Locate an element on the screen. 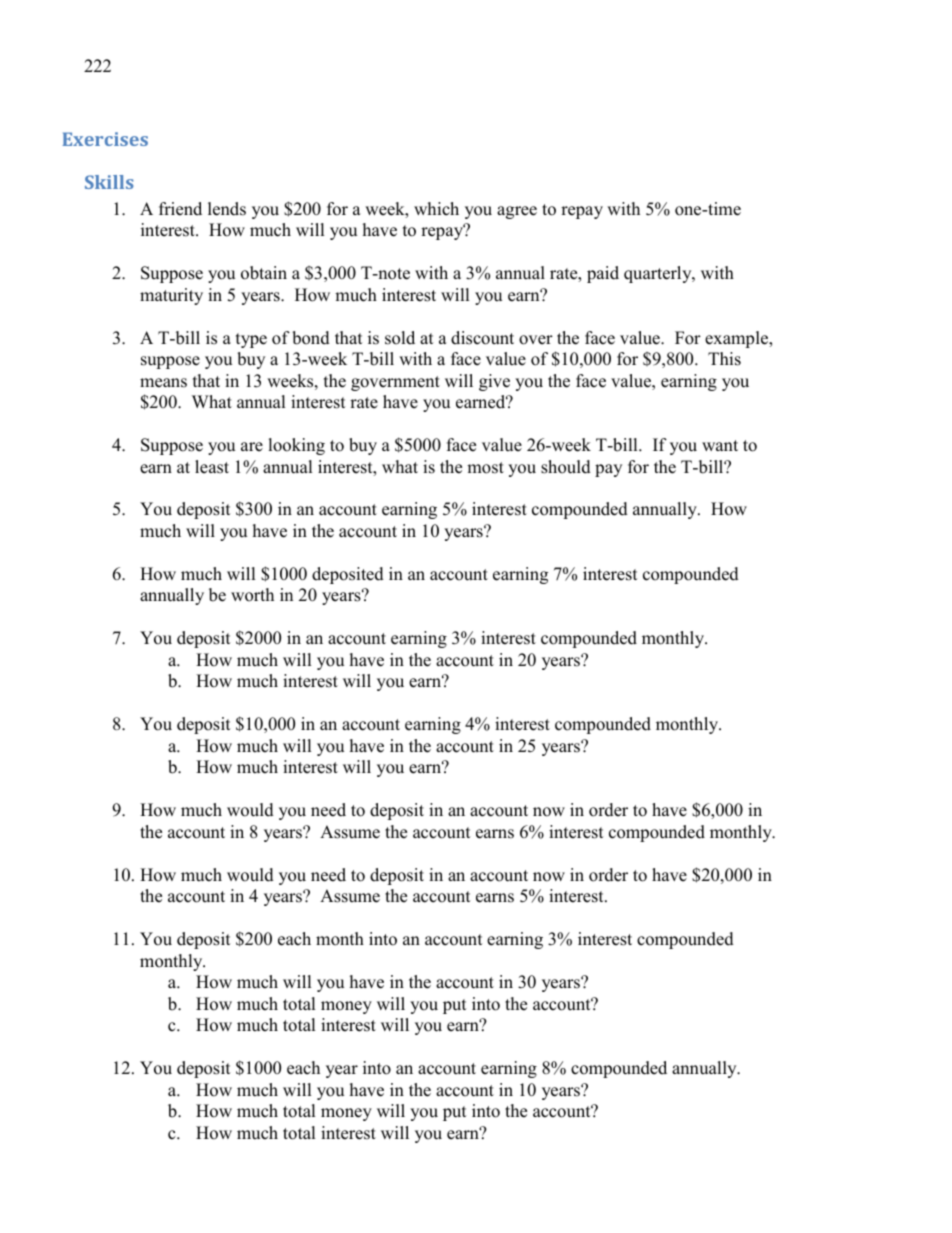  Exercises is located at coordinates (105, 139).
